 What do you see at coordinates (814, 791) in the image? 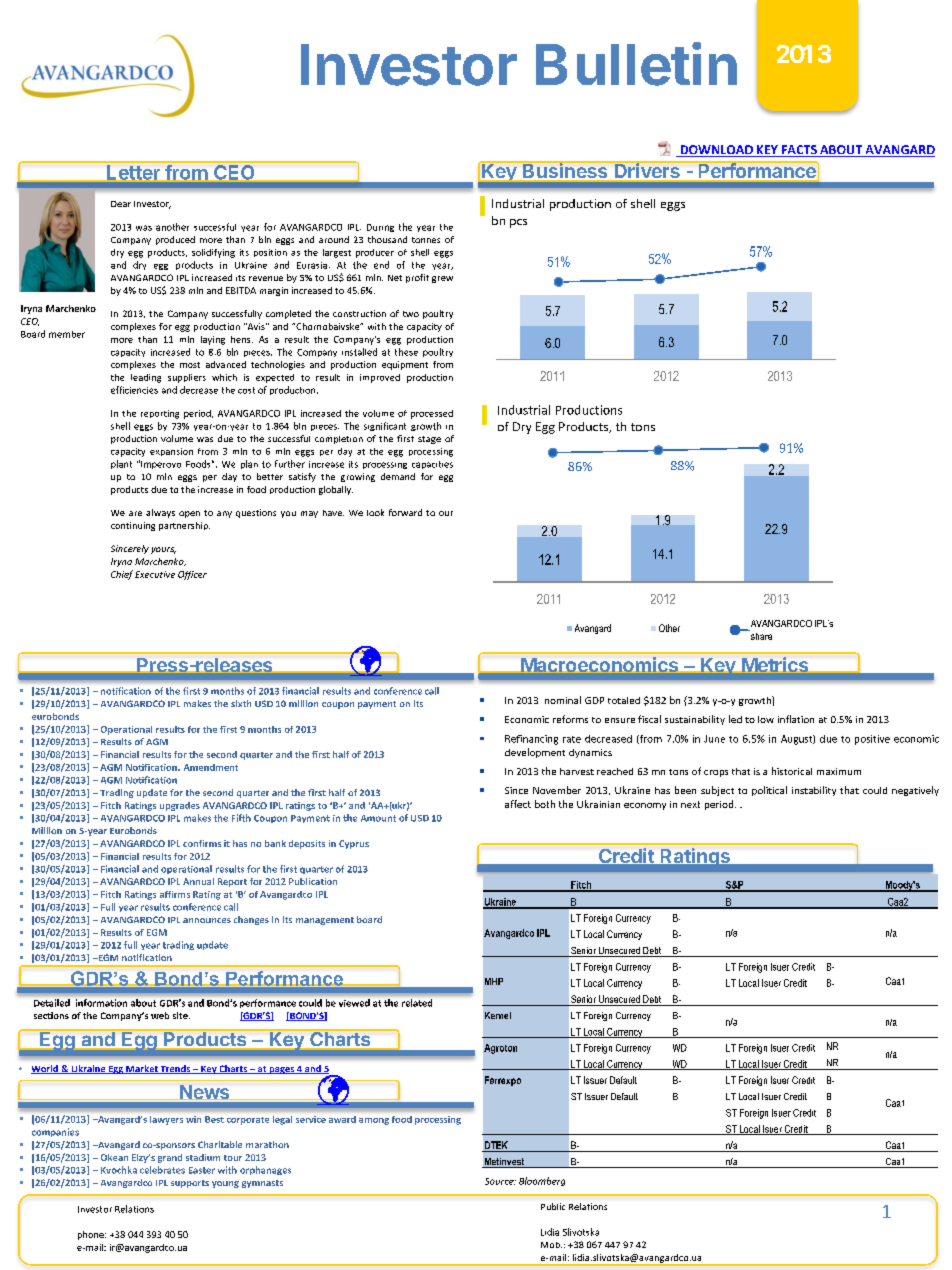
I see `instability` at bounding box center [814, 791].
